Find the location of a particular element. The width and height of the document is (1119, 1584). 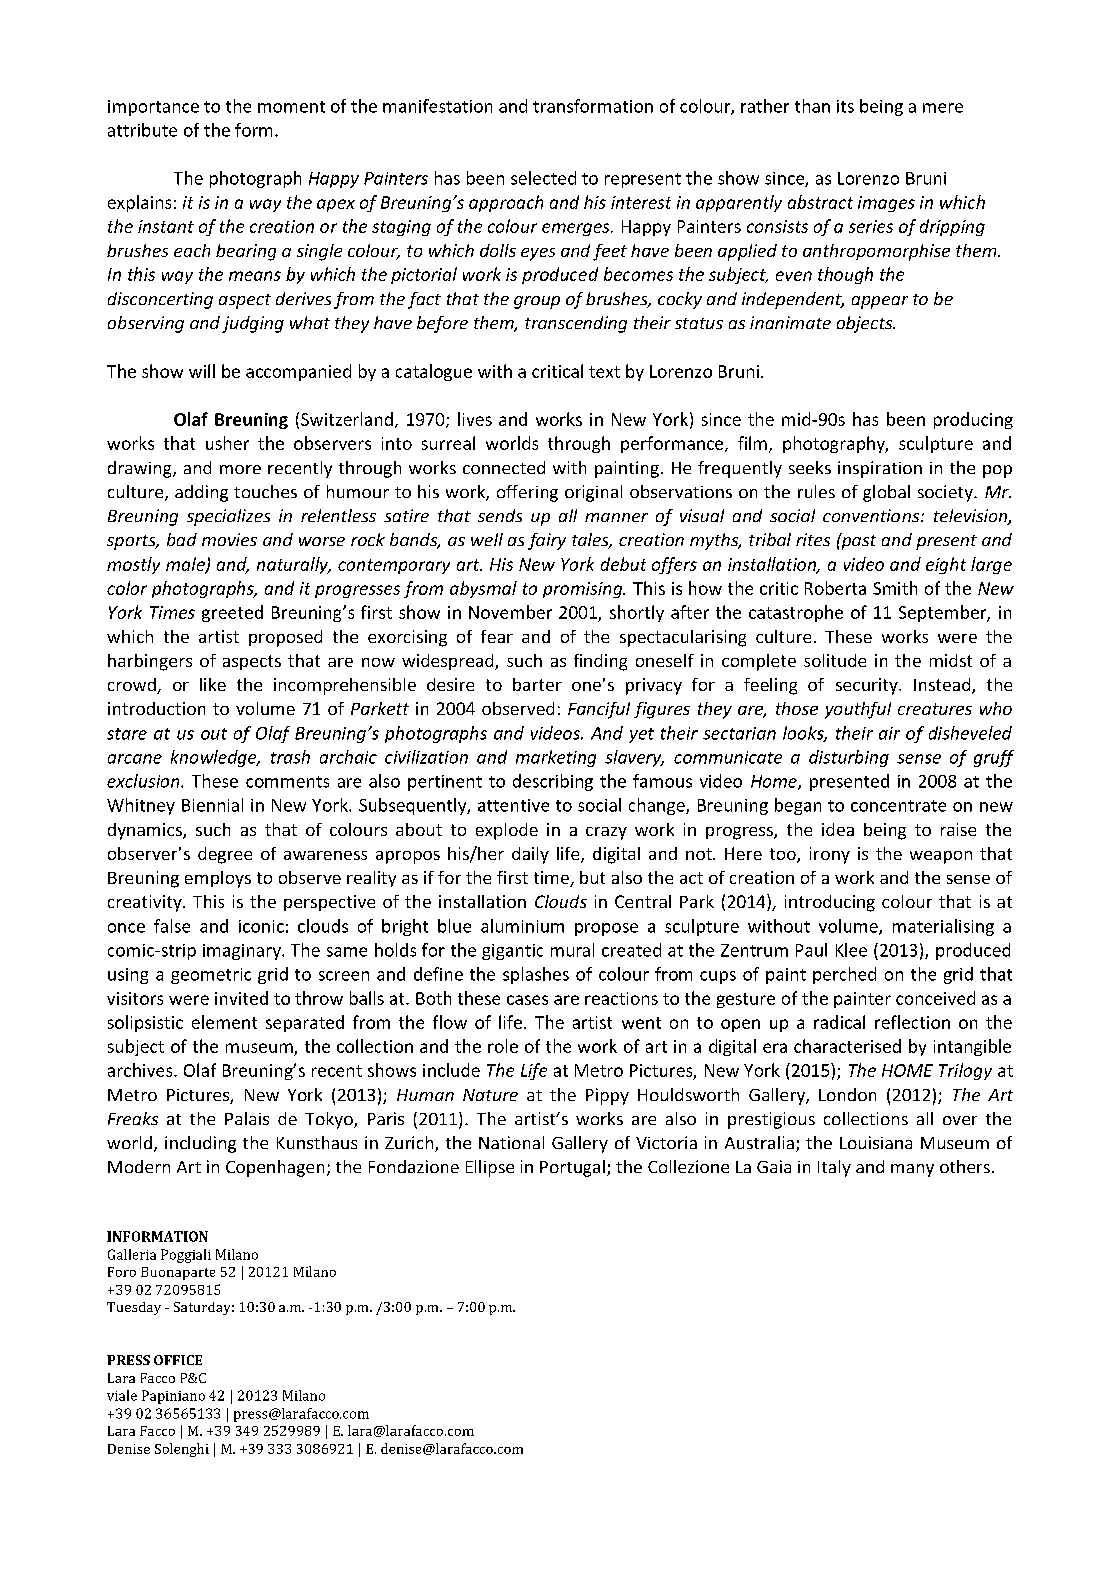

marketing is located at coordinates (556, 758).
